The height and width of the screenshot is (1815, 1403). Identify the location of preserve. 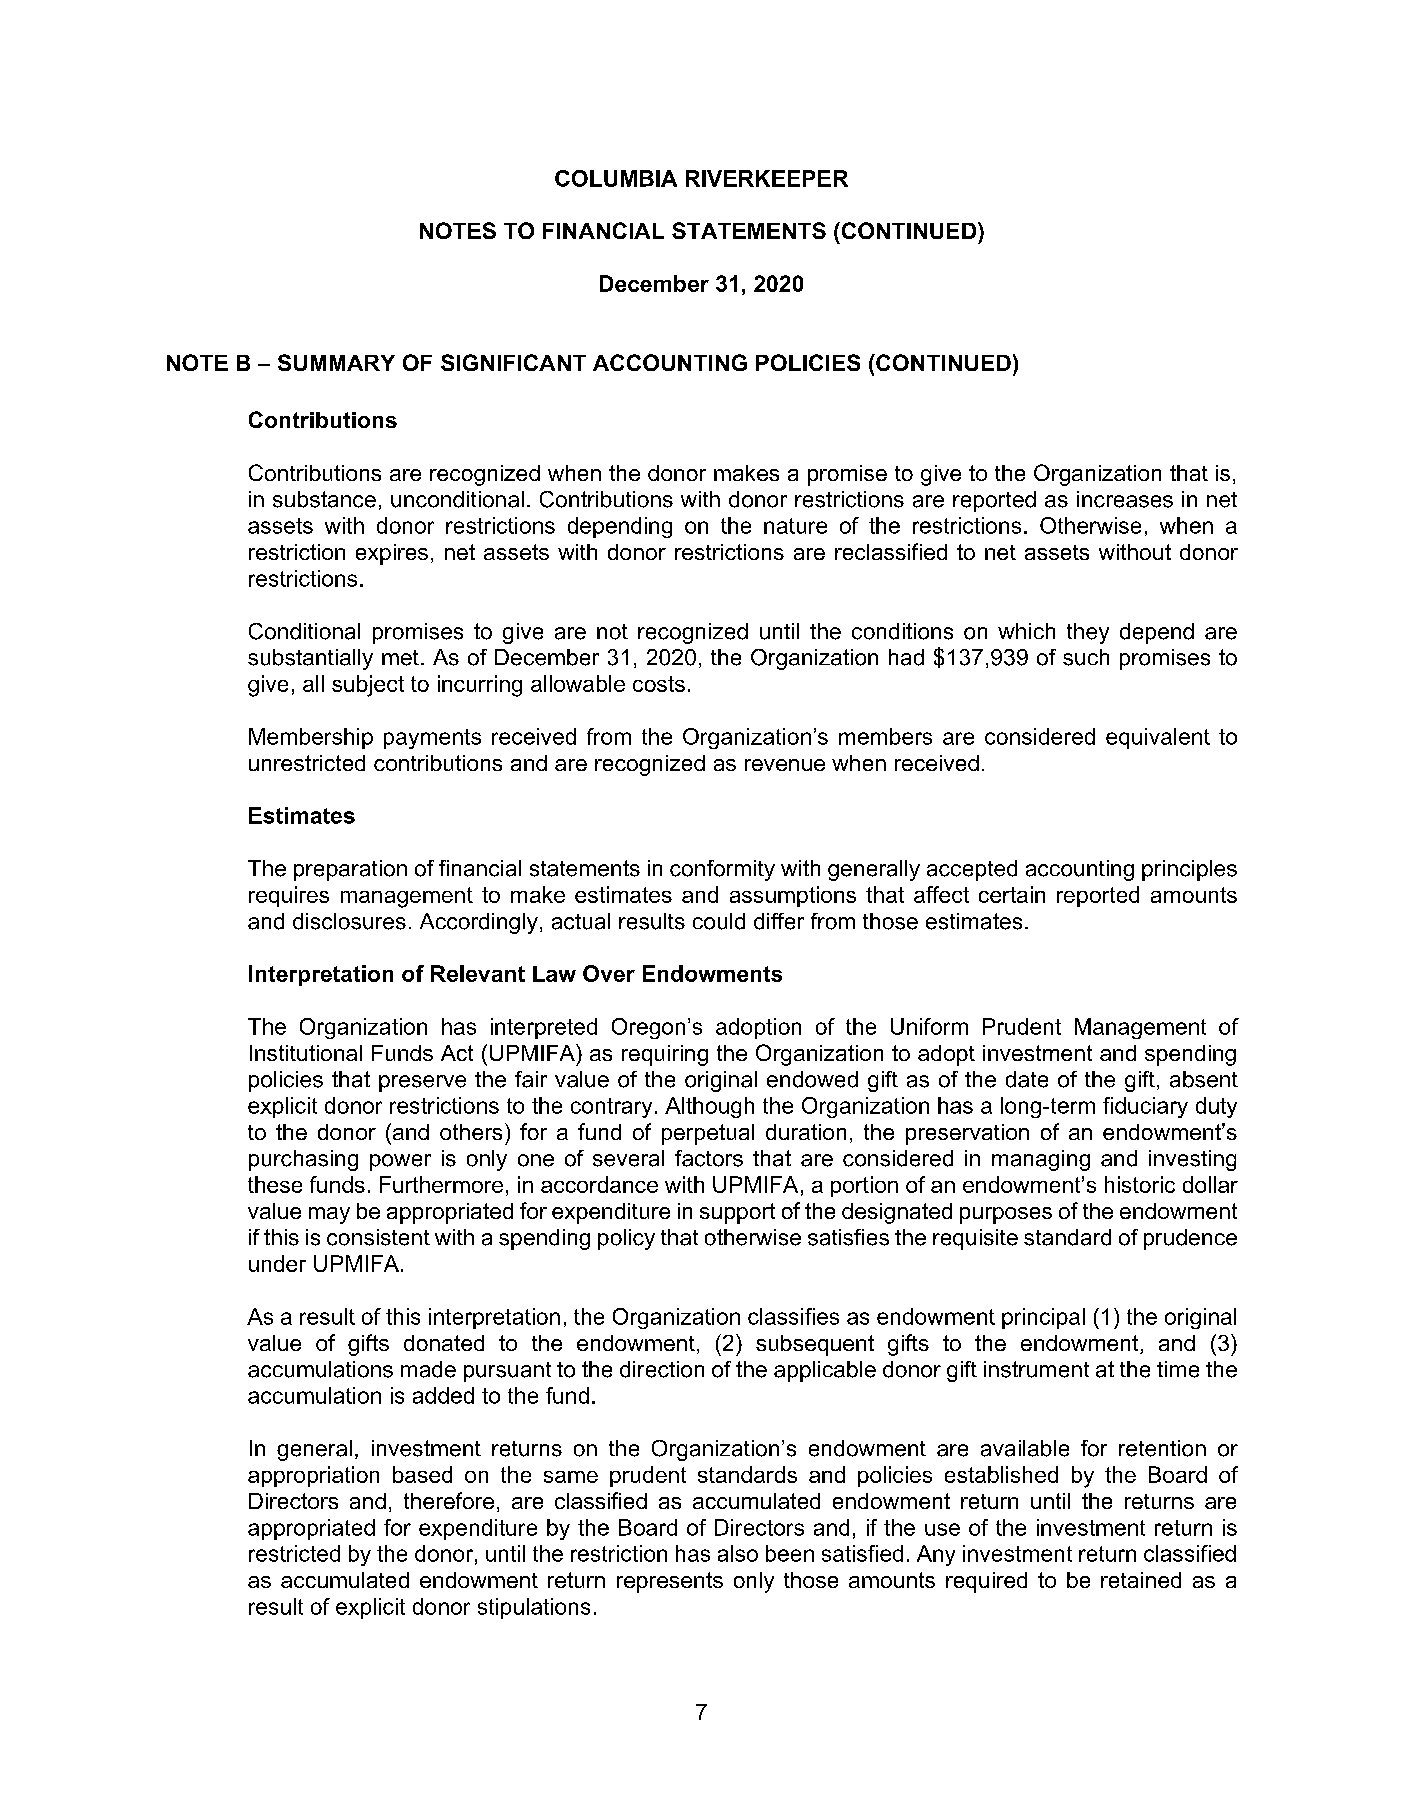
(422, 1083).
